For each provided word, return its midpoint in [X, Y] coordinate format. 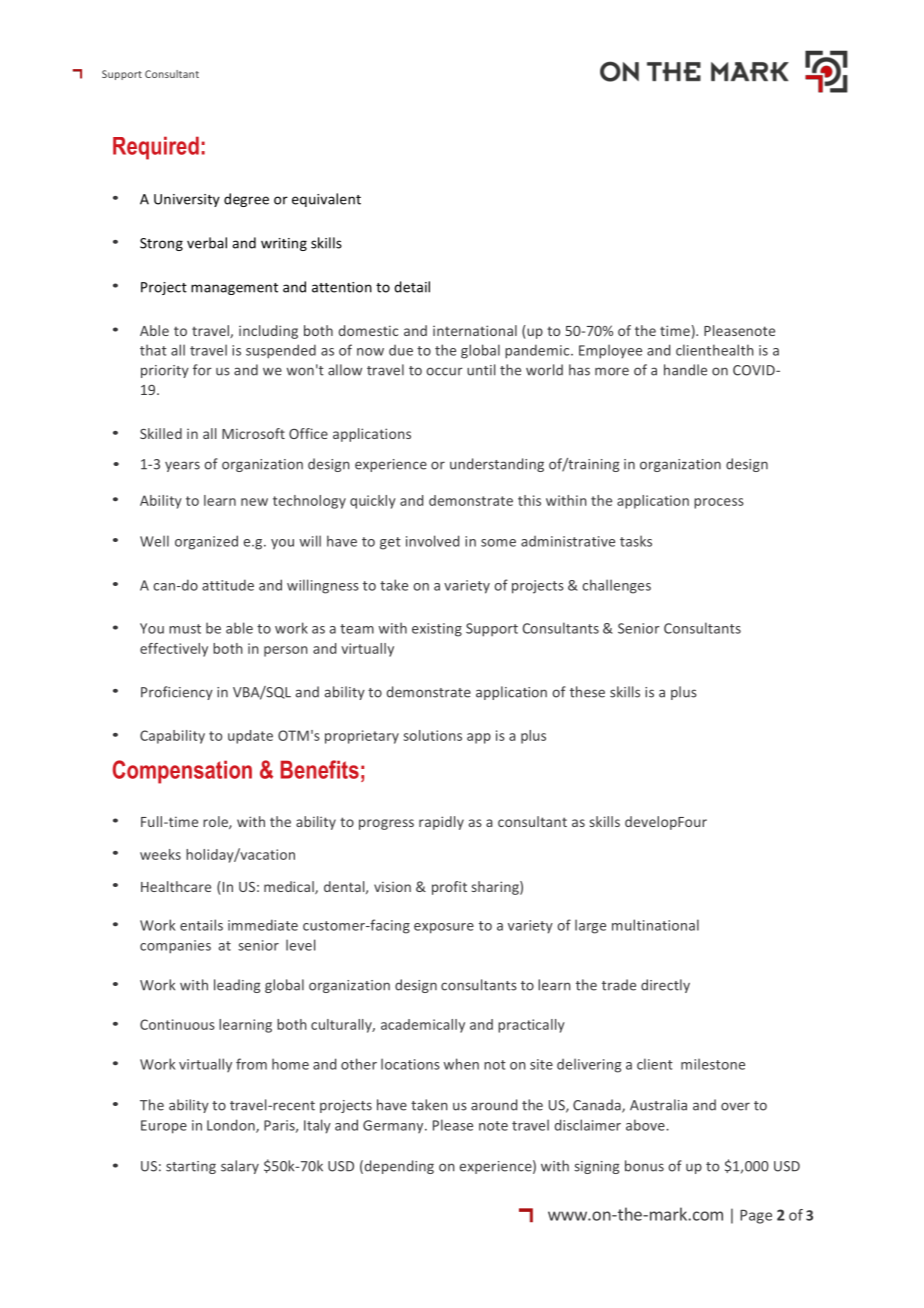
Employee [610, 351]
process [719, 503]
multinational [655, 925]
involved [432, 541]
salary [240, 1167]
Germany [394, 1126]
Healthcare [176, 886]
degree [246, 200]
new [254, 502]
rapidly [441, 823]
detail [412, 287]
